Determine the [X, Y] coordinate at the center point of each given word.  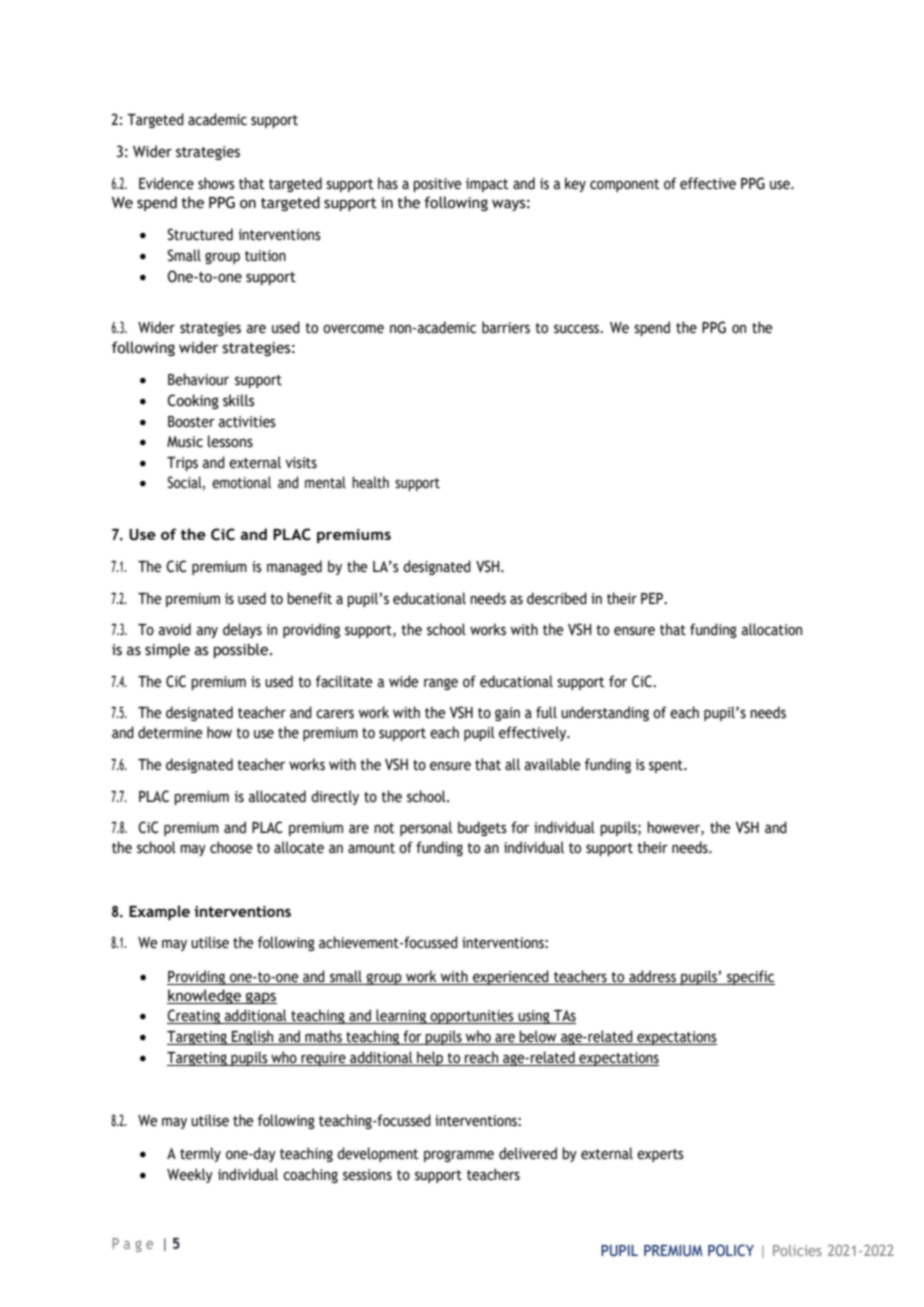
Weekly [190, 1175]
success [578, 329]
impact [487, 185]
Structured [200, 234]
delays [242, 630]
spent [667, 766]
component [625, 185]
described [557, 598]
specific [750, 977]
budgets [482, 828]
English [253, 1037]
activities [247, 422]
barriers [506, 327]
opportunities [472, 1017]
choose [231, 847]
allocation [771, 629]
